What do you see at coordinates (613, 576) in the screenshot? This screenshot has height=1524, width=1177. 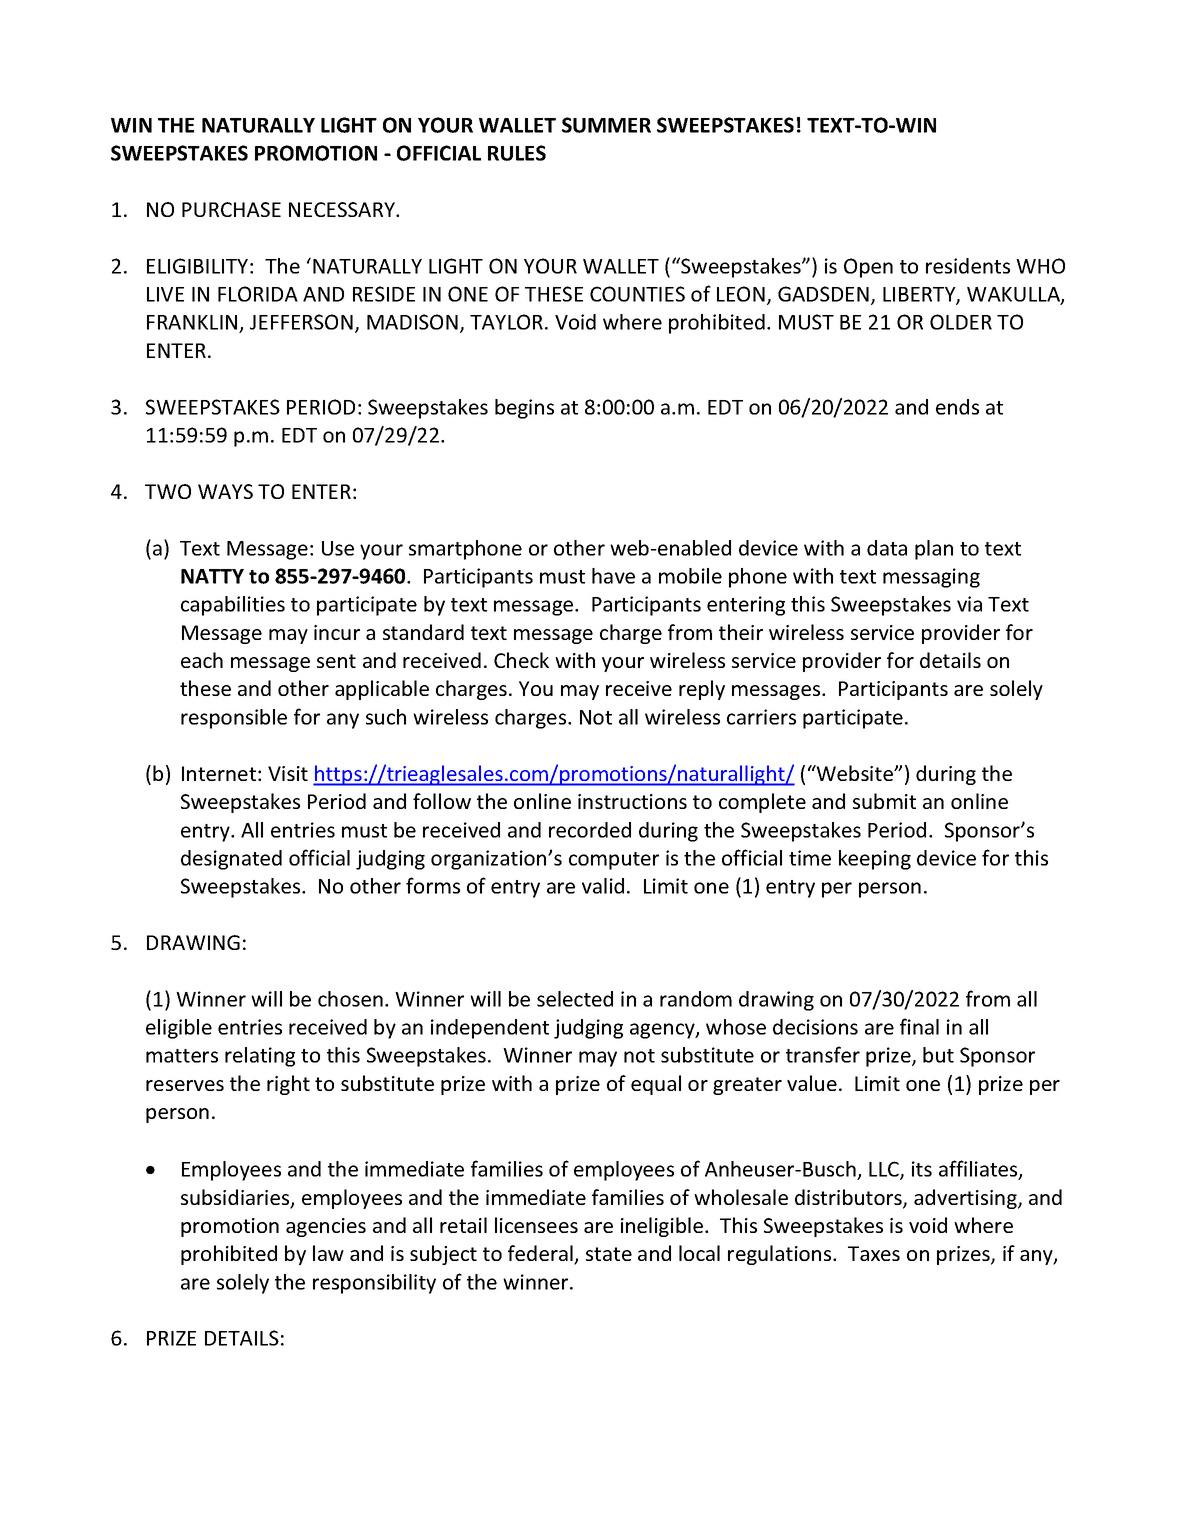 I see `have` at bounding box center [613, 576].
